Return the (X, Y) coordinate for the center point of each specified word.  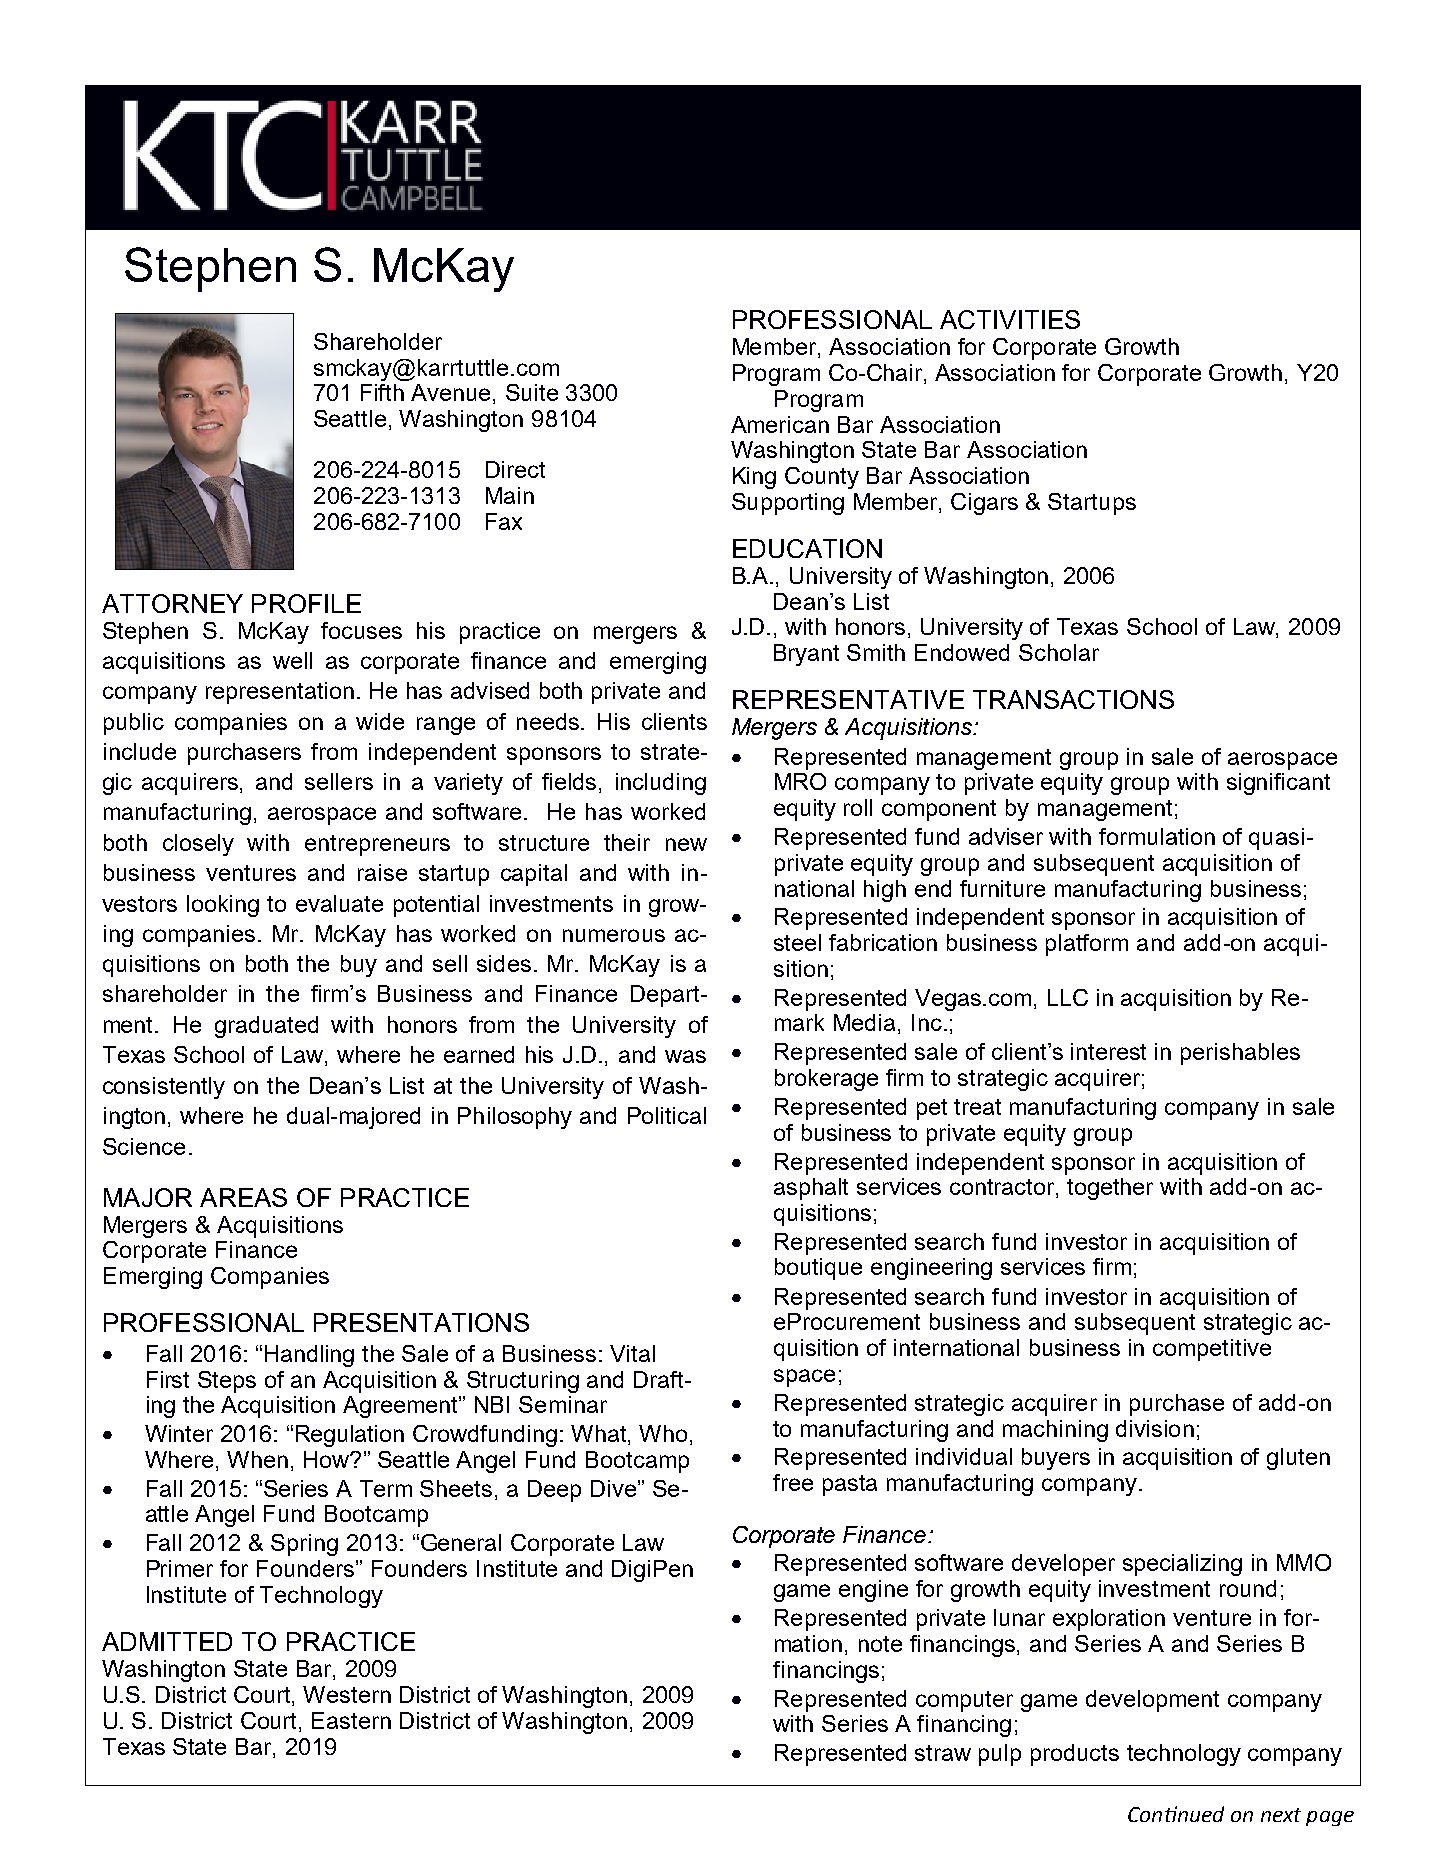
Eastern (351, 1720)
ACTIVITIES (1010, 319)
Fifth (382, 392)
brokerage (826, 1080)
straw (943, 1753)
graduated (266, 1027)
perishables (1240, 1054)
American (780, 424)
